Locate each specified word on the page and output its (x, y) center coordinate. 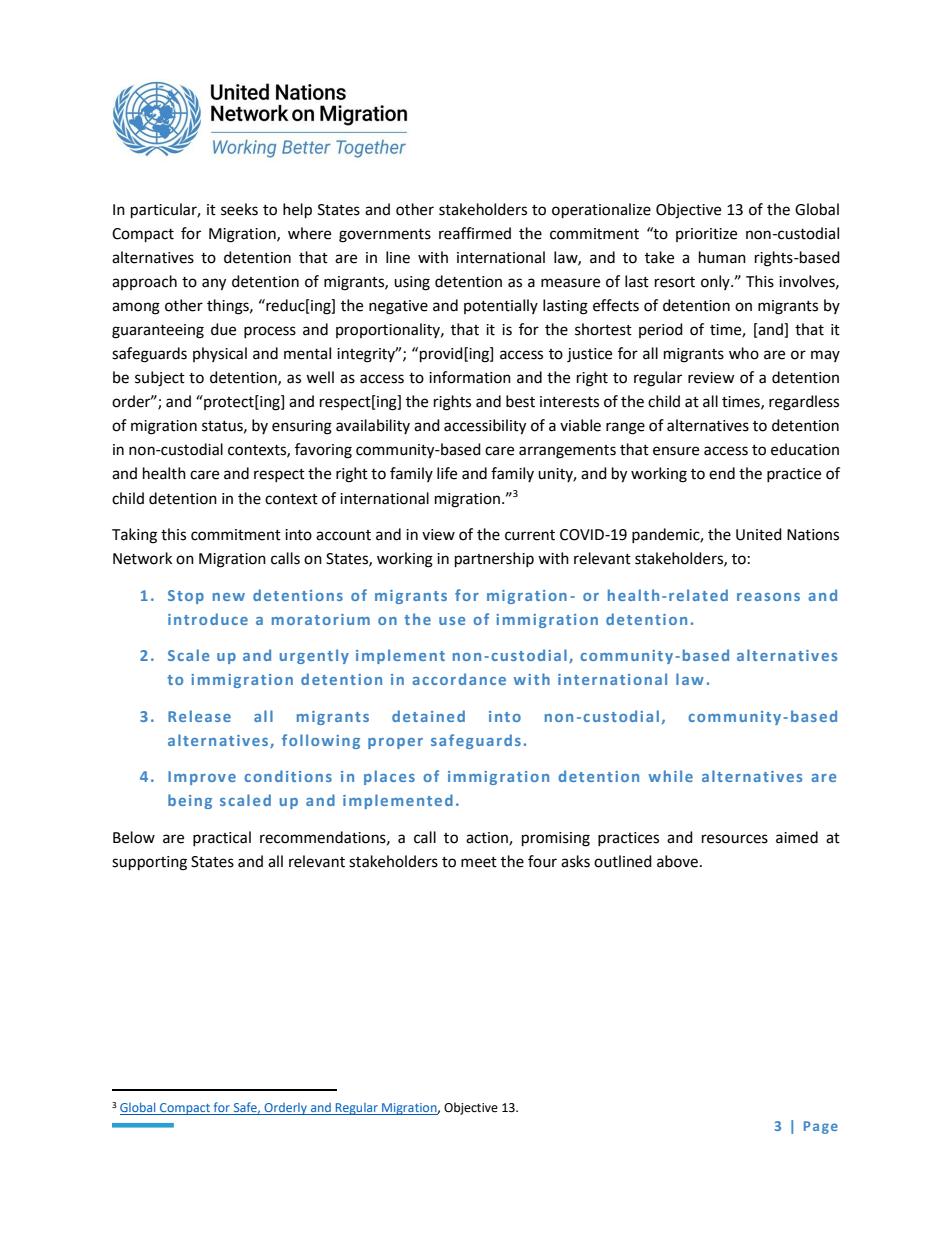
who (744, 353)
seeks (239, 209)
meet (479, 862)
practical (222, 838)
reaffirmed (475, 233)
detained (428, 716)
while (671, 776)
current (530, 535)
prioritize (706, 235)
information (470, 377)
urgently (314, 656)
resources (735, 839)
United (759, 534)
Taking (134, 536)
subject (160, 379)
